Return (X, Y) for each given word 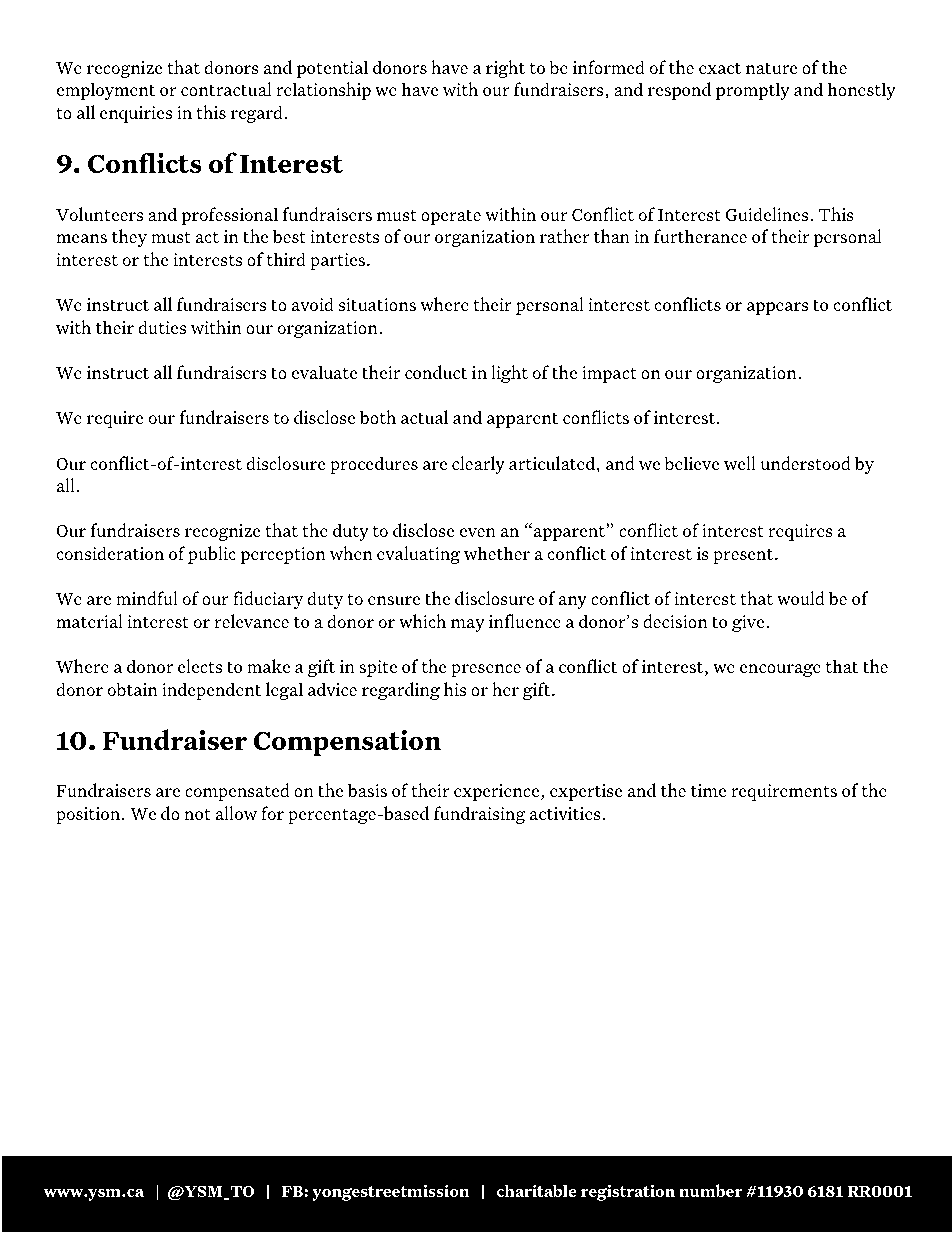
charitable (537, 1190)
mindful (147, 598)
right (505, 69)
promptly (753, 91)
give (748, 623)
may (468, 625)
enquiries (136, 114)
